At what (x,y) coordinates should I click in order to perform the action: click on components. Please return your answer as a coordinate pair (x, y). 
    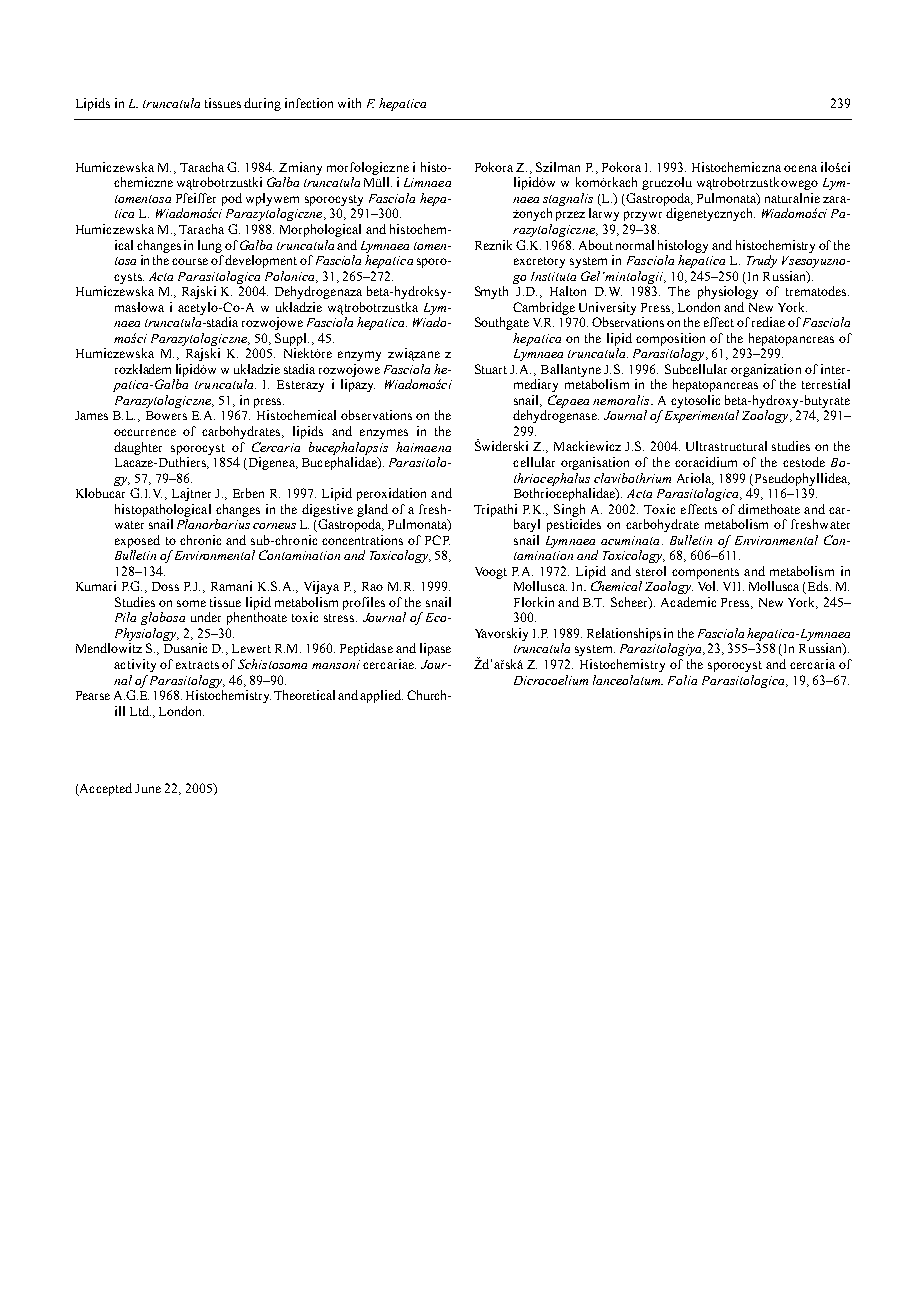
    Looking at the image, I should click on (705, 573).
